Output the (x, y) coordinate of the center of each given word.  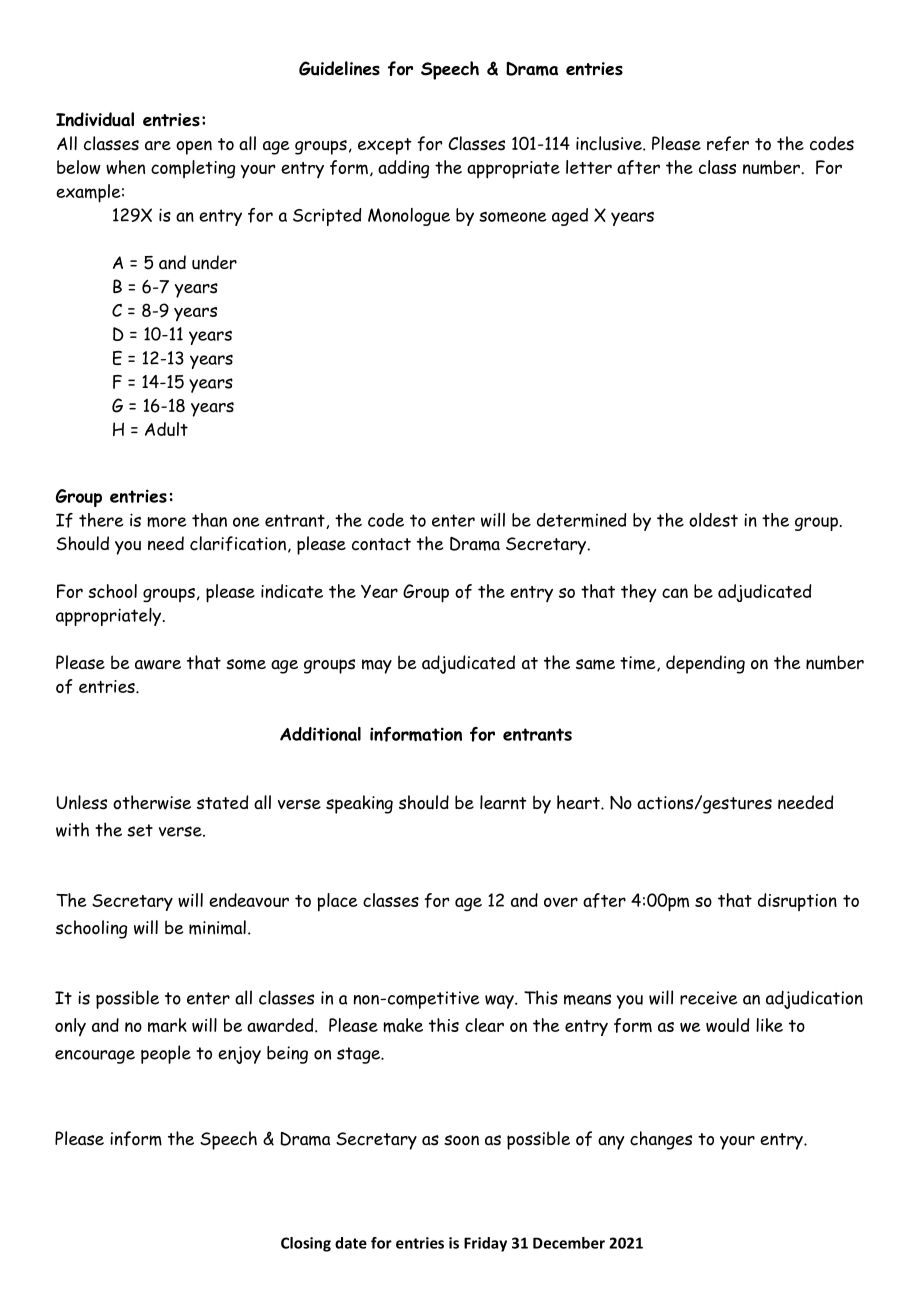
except (385, 146)
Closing (306, 1244)
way (500, 1002)
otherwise (152, 802)
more (167, 522)
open (194, 147)
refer (728, 143)
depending (705, 664)
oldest (713, 520)
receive (709, 998)
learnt (503, 802)
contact (381, 544)
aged (570, 217)
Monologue (409, 217)
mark (167, 1025)
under (214, 262)
